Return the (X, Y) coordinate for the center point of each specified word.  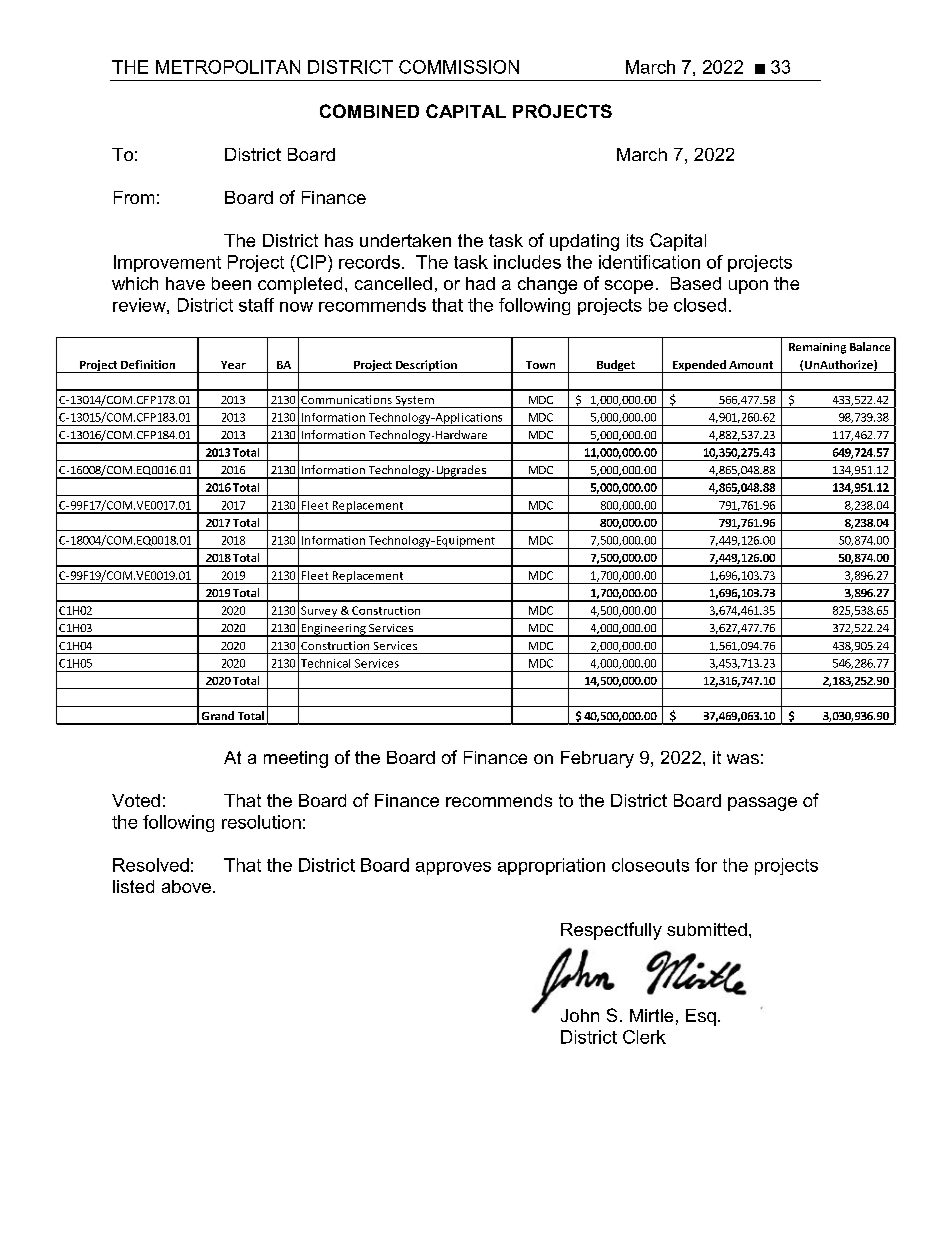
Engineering (333, 630)
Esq (701, 1017)
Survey (319, 612)
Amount (751, 365)
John (580, 1015)
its (635, 240)
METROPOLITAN (228, 67)
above (186, 886)
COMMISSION (459, 67)
